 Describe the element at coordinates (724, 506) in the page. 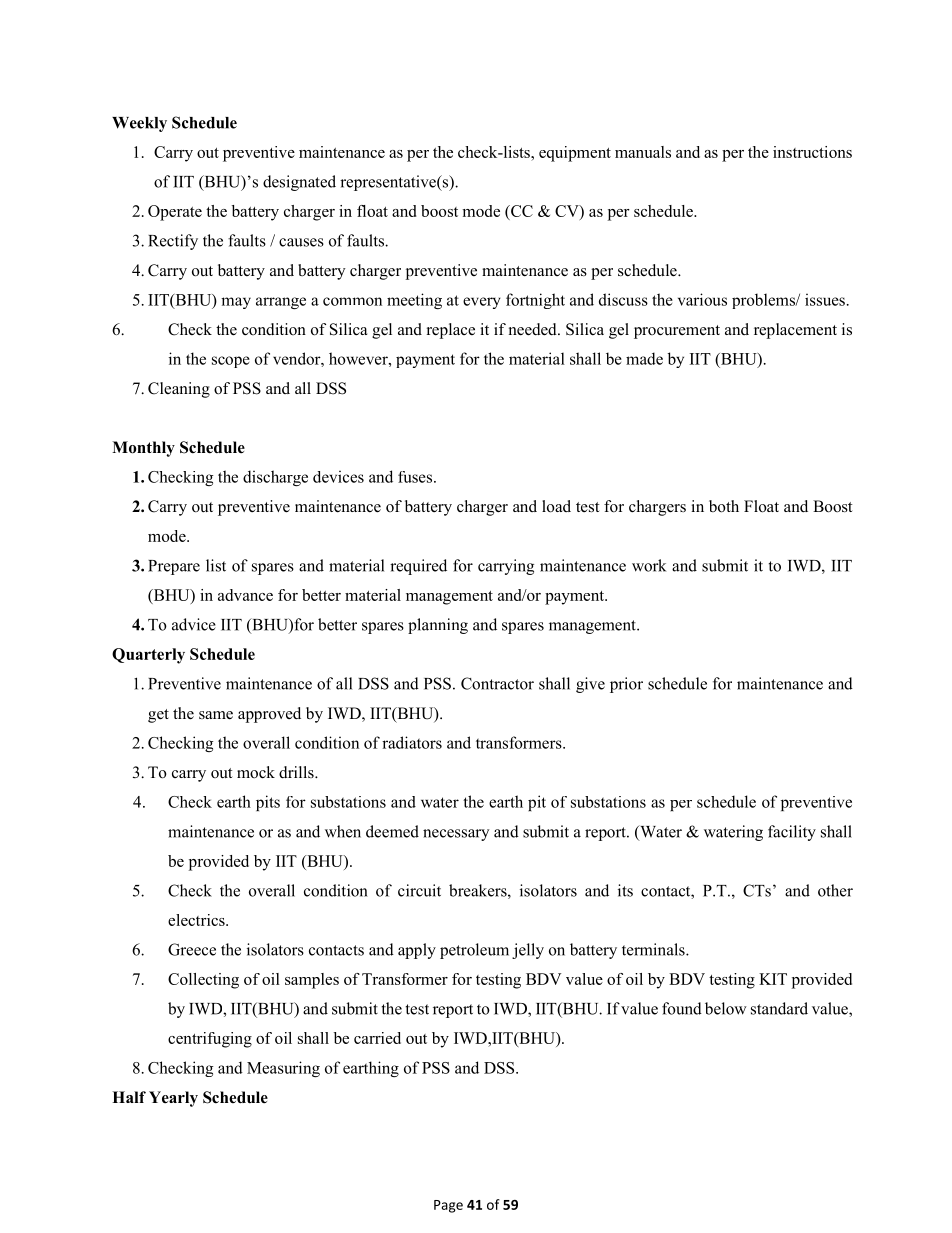

I see `both` at that location.
